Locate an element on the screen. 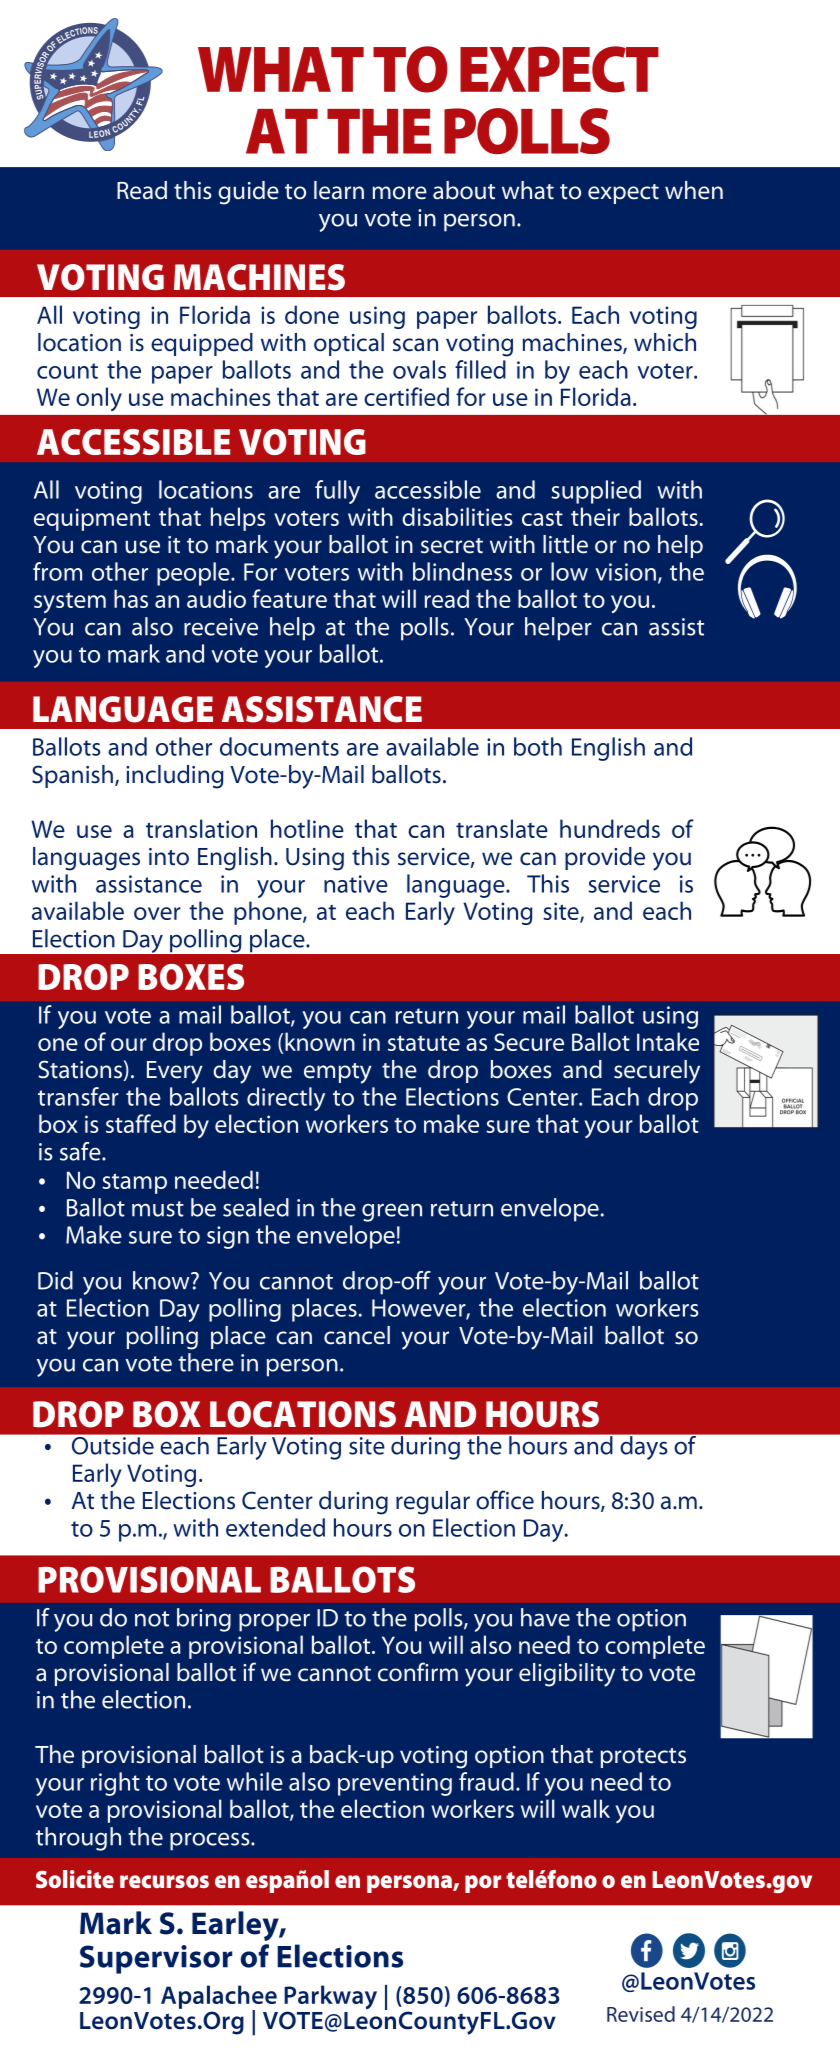 Image resolution: width=840 pixels, height=2052 pixels. equipped is located at coordinates (202, 344).
